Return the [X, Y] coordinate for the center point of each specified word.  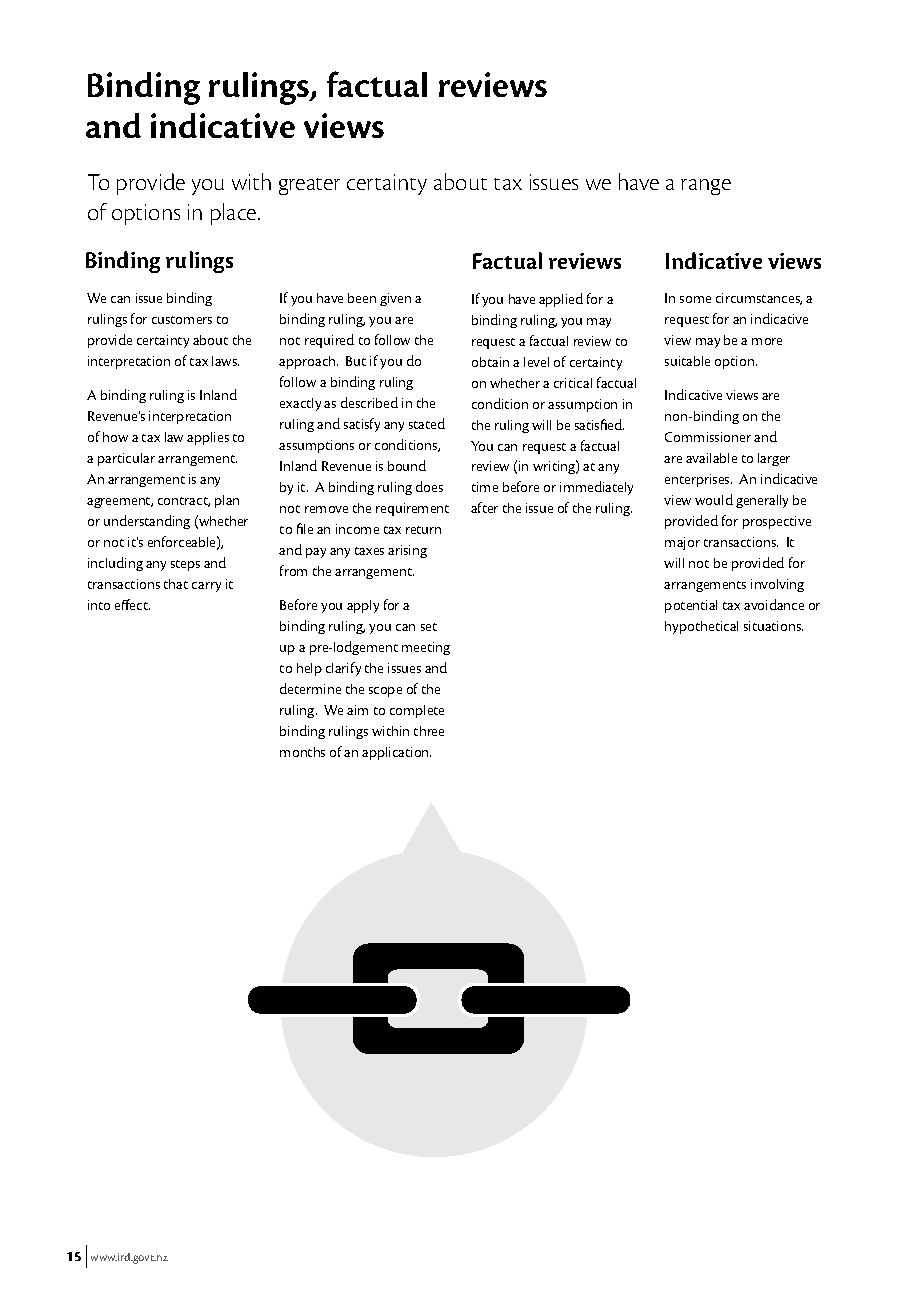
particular [126, 459]
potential [691, 606]
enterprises [698, 480]
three [429, 731]
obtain [490, 362]
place [235, 214]
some [695, 299]
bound [407, 465]
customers [182, 320]
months [302, 752]
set [429, 627]
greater [309, 186]
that [176, 584]
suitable [687, 361]
